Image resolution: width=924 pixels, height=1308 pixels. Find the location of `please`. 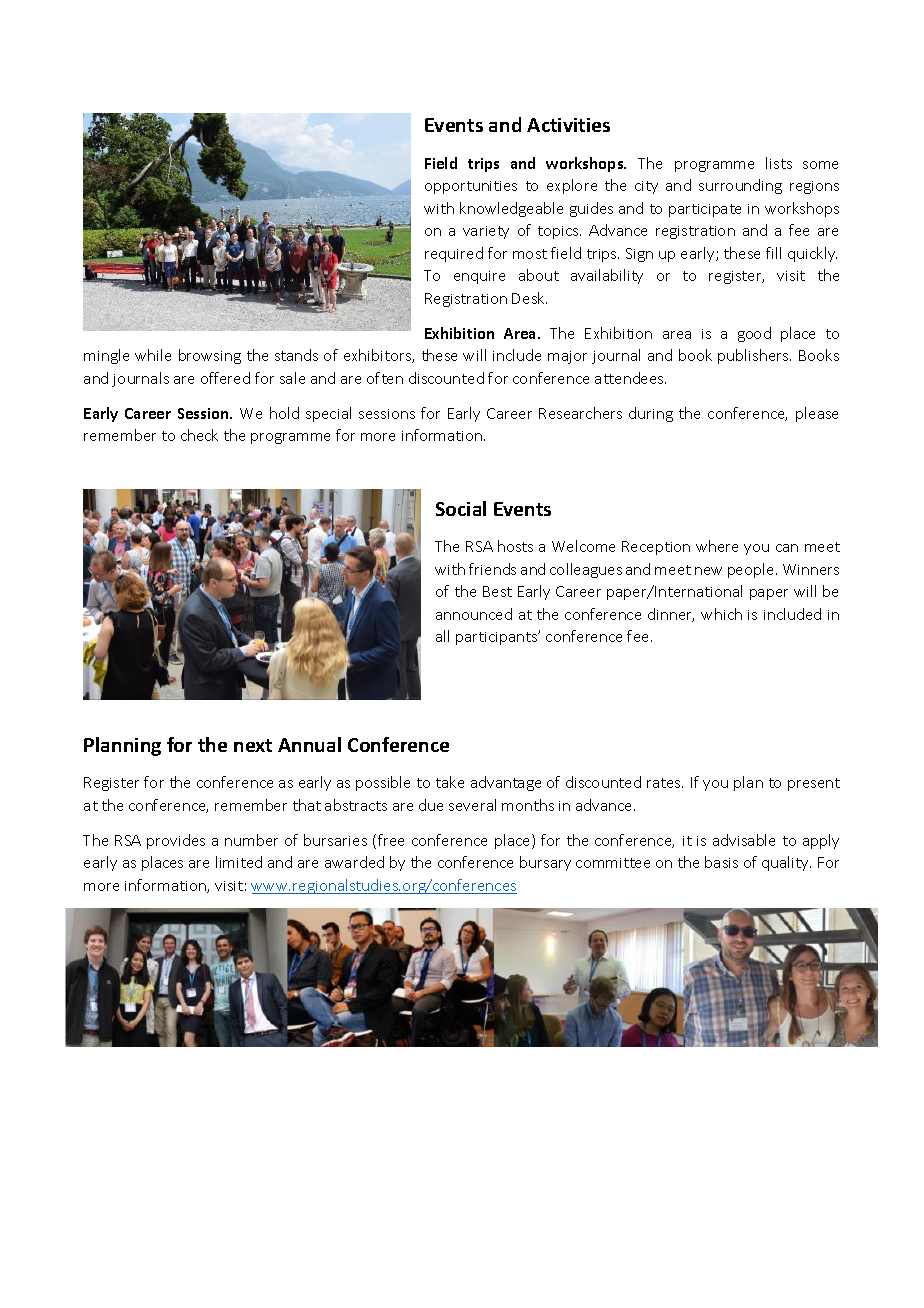

please is located at coordinates (817, 414).
